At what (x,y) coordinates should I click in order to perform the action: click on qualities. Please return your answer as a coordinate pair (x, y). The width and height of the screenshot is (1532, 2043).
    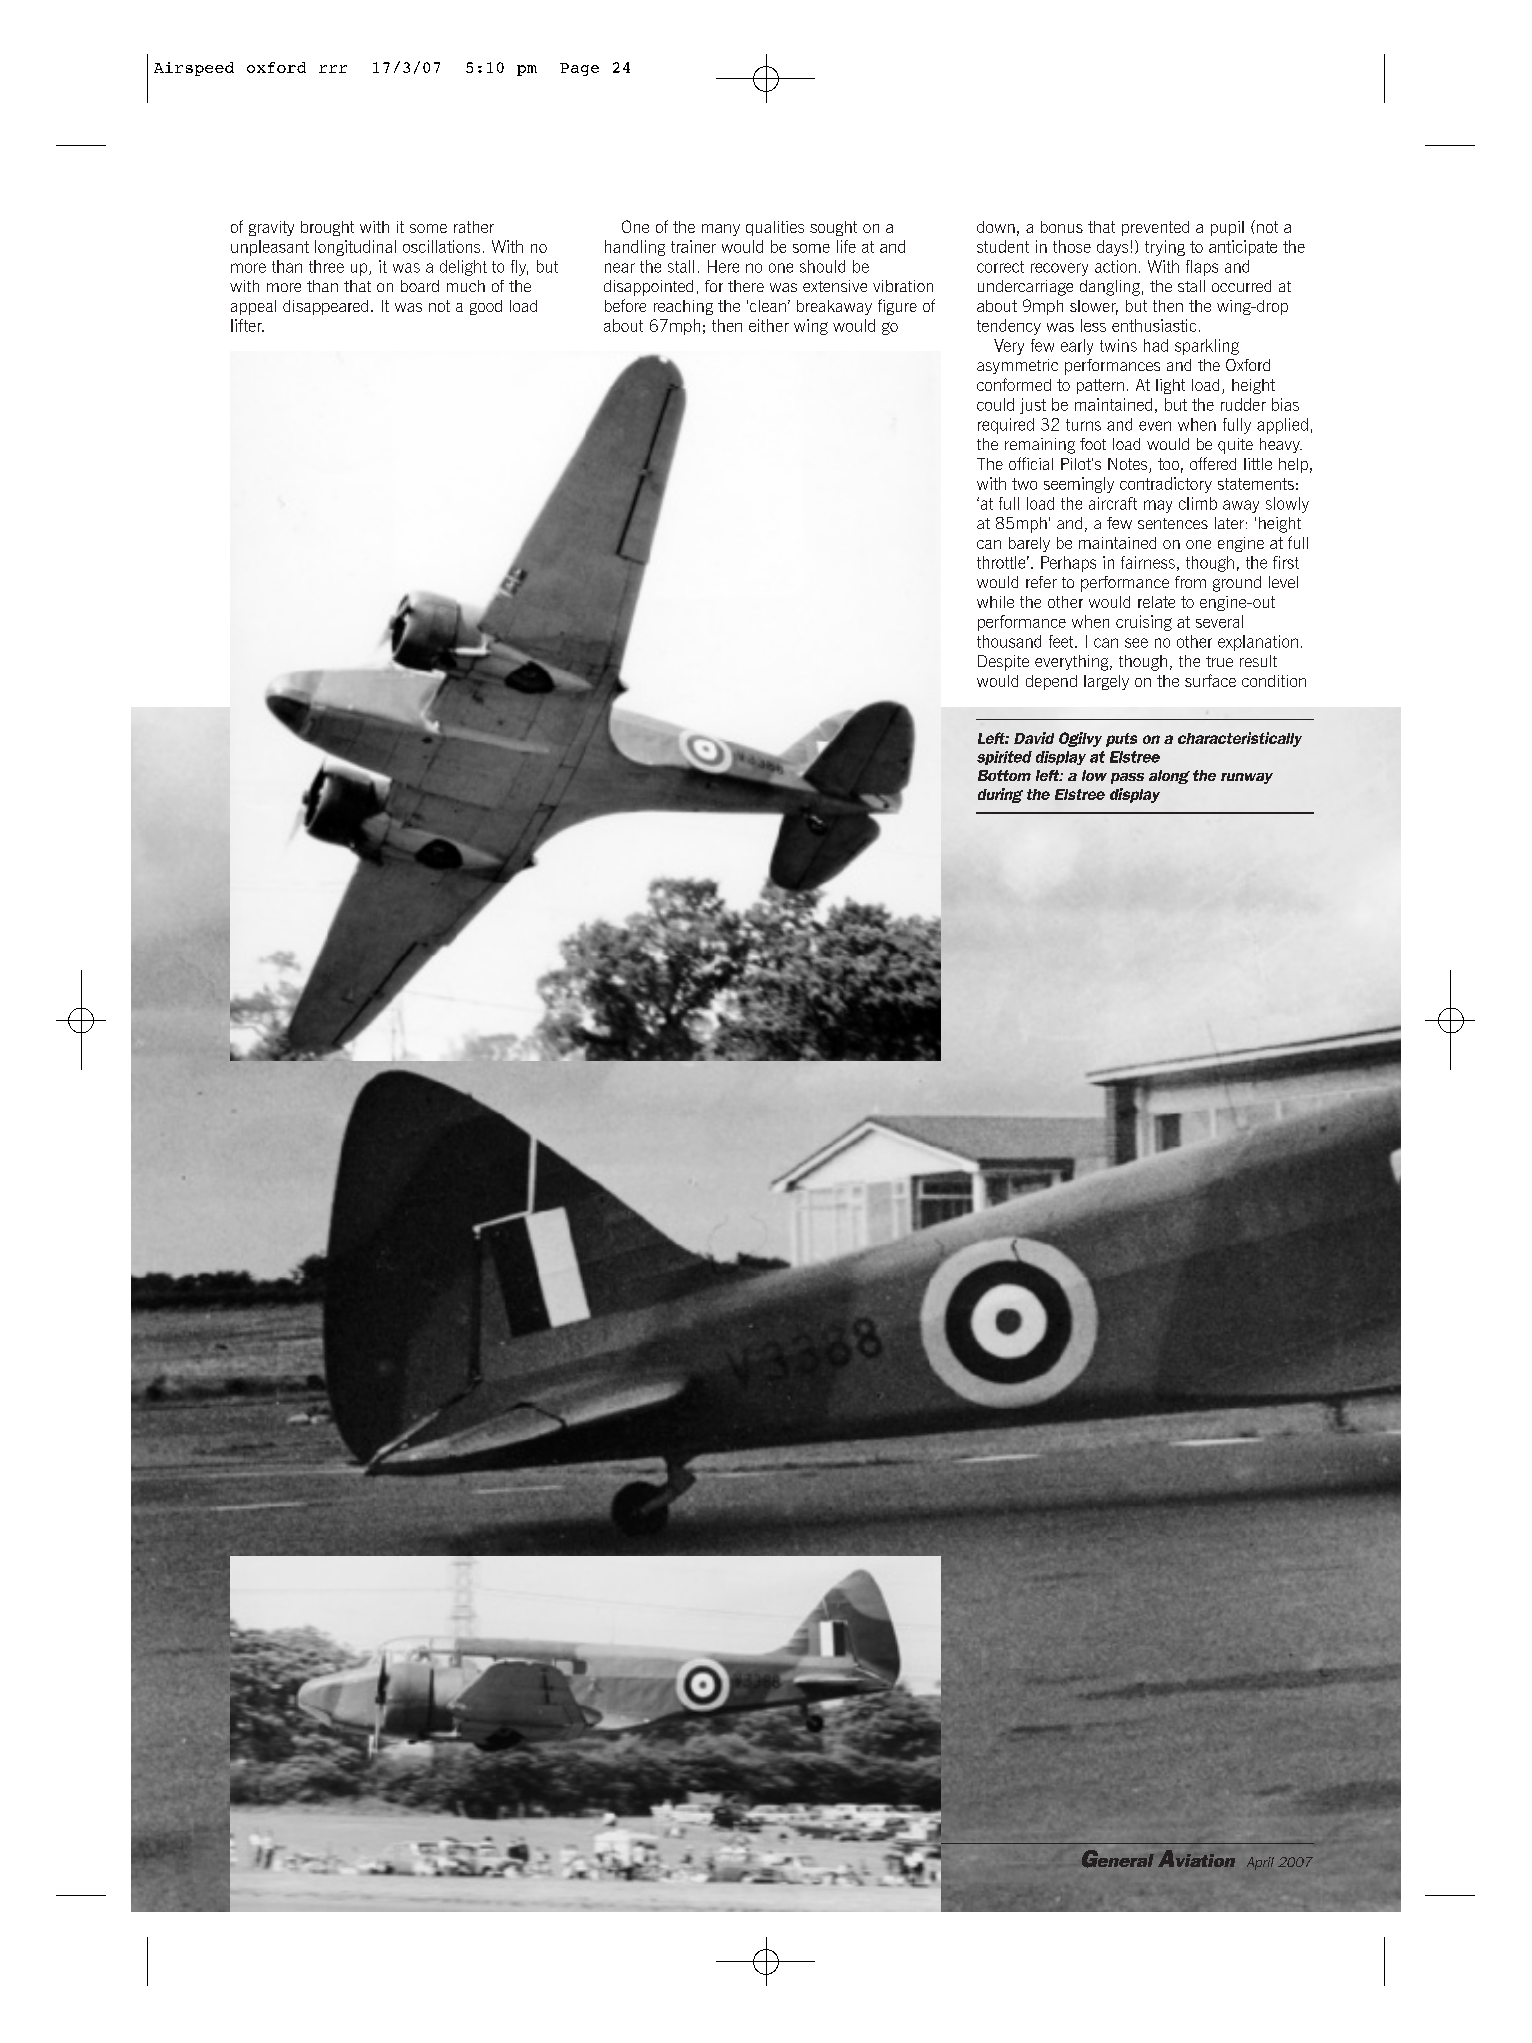
    Looking at the image, I should click on (775, 228).
